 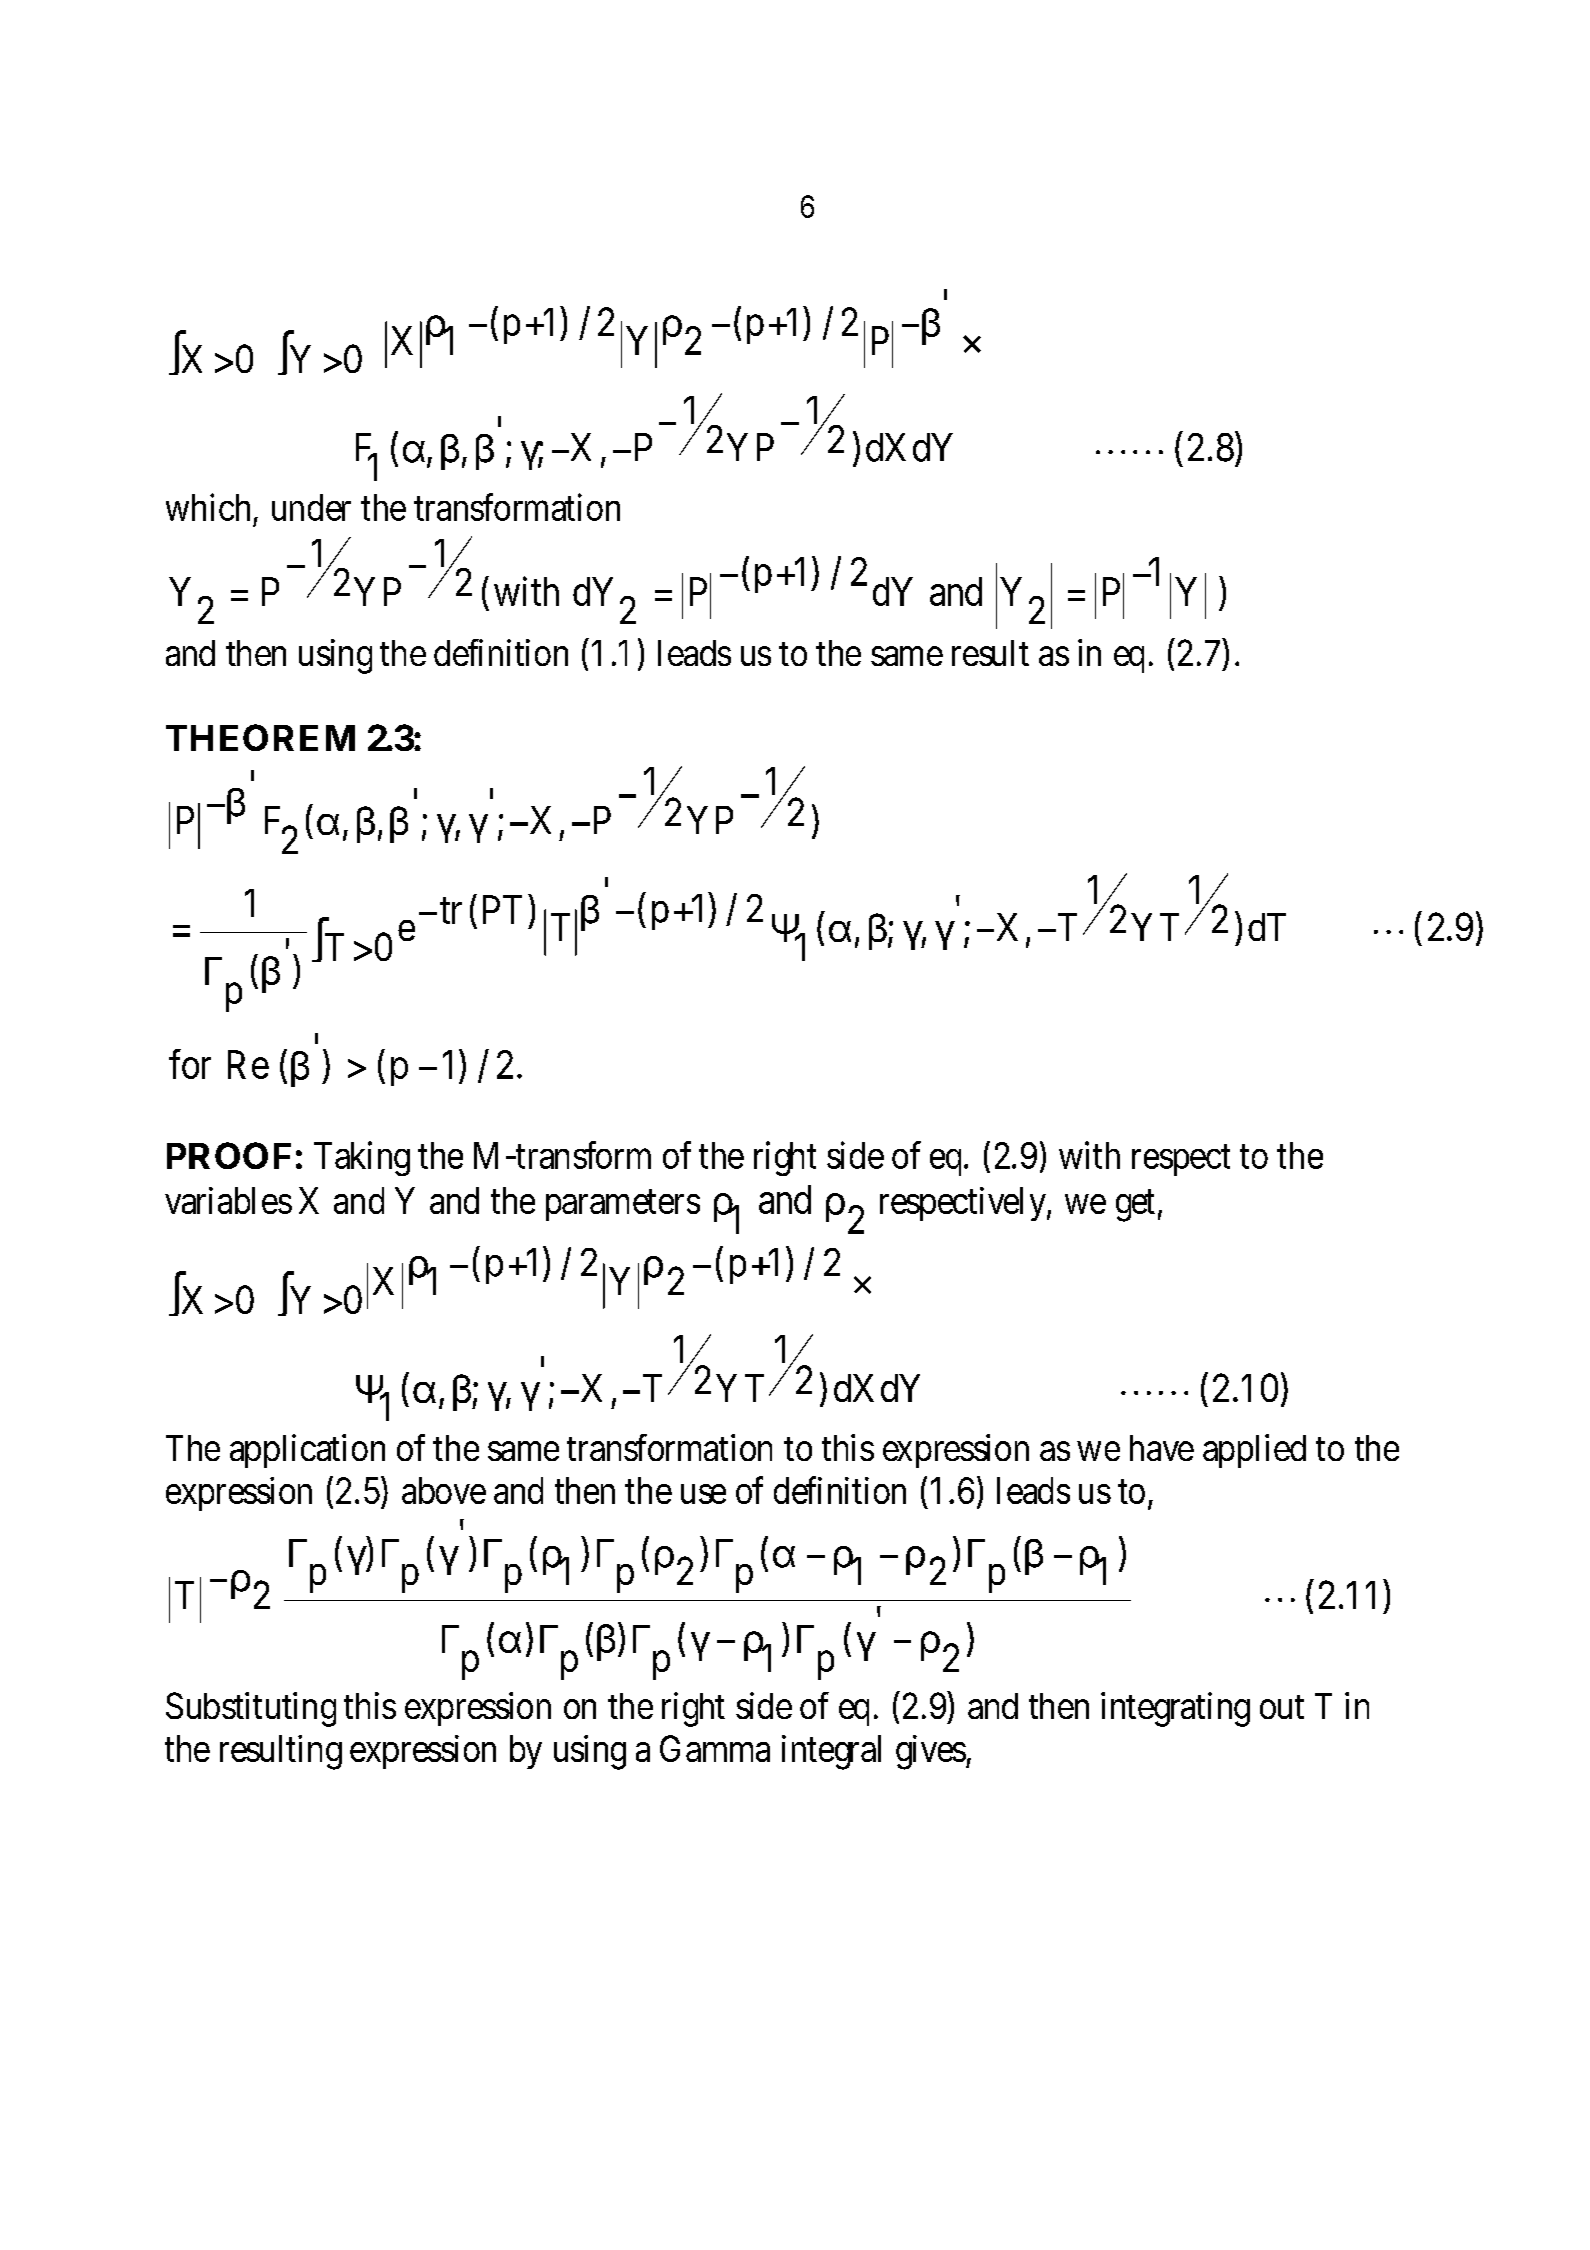 I want to click on Substituting, so click(x=251, y=1709).
